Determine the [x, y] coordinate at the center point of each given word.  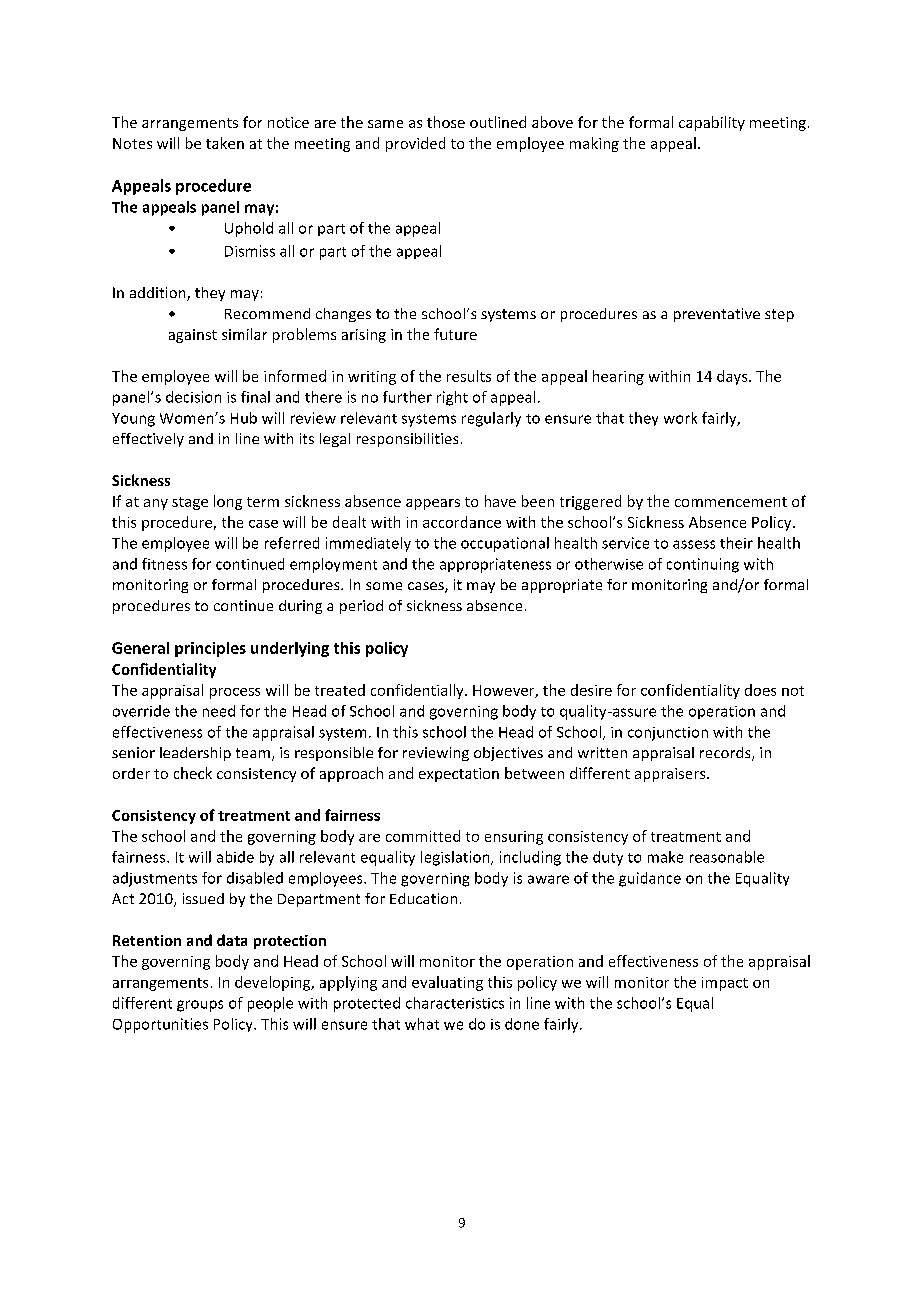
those [446, 122]
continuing [703, 565]
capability [712, 123]
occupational [505, 544]
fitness [164, 564]
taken [225, 143]
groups [200, 1006]
